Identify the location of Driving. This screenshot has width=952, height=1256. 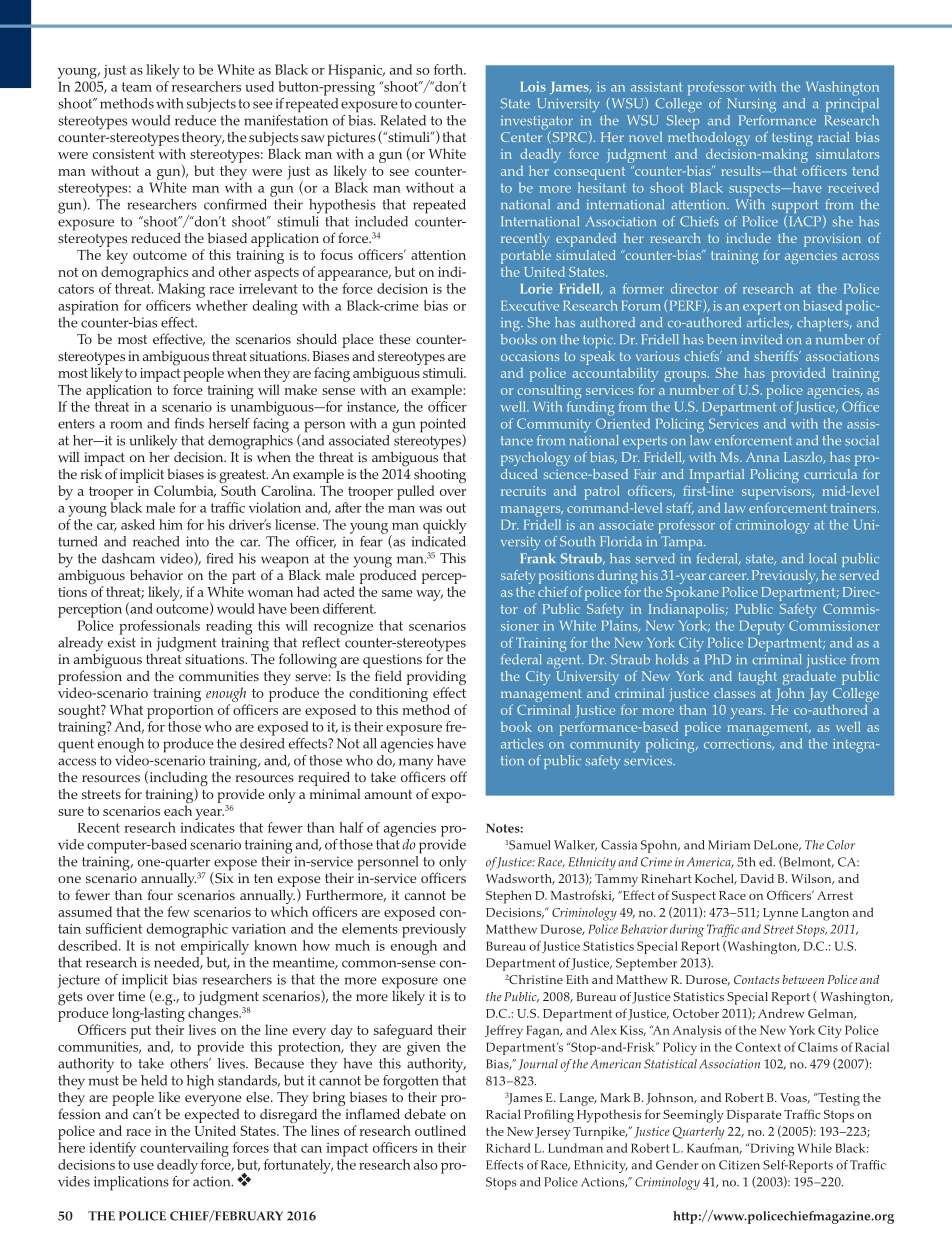
(771, 1150).
